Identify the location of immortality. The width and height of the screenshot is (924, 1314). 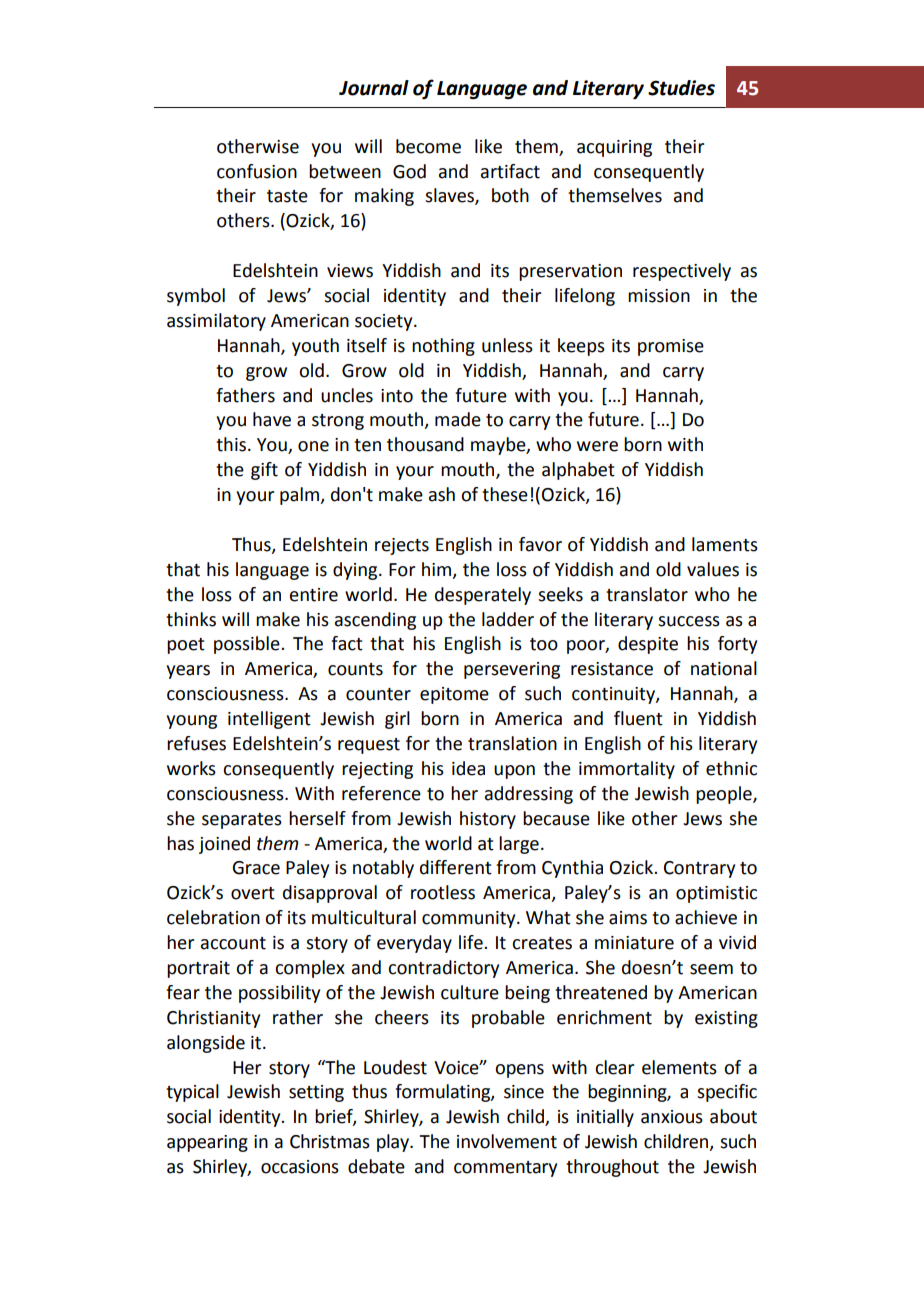
(627, 770).
